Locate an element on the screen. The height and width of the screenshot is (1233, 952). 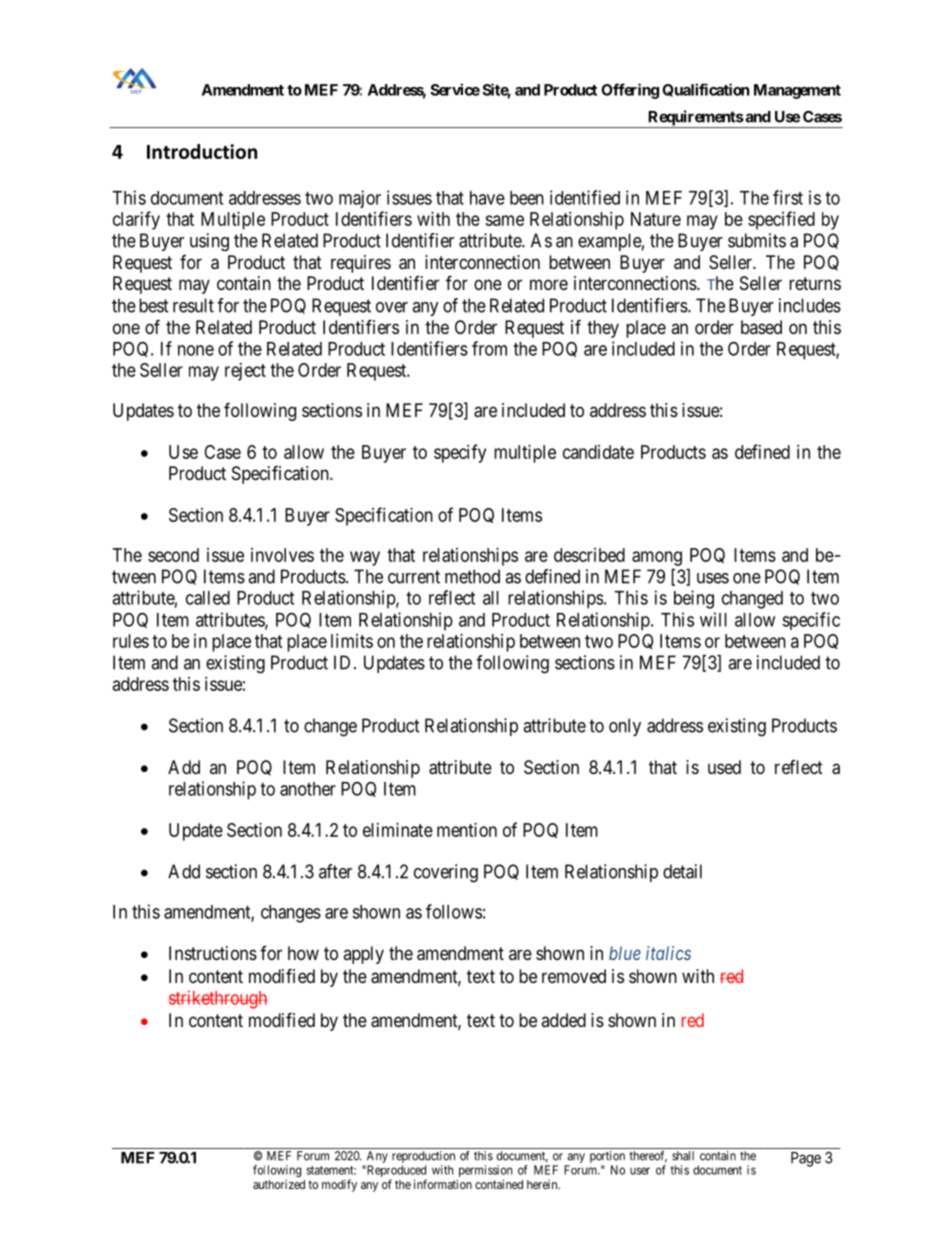
Qualification is located at coordinates (706, 90).
